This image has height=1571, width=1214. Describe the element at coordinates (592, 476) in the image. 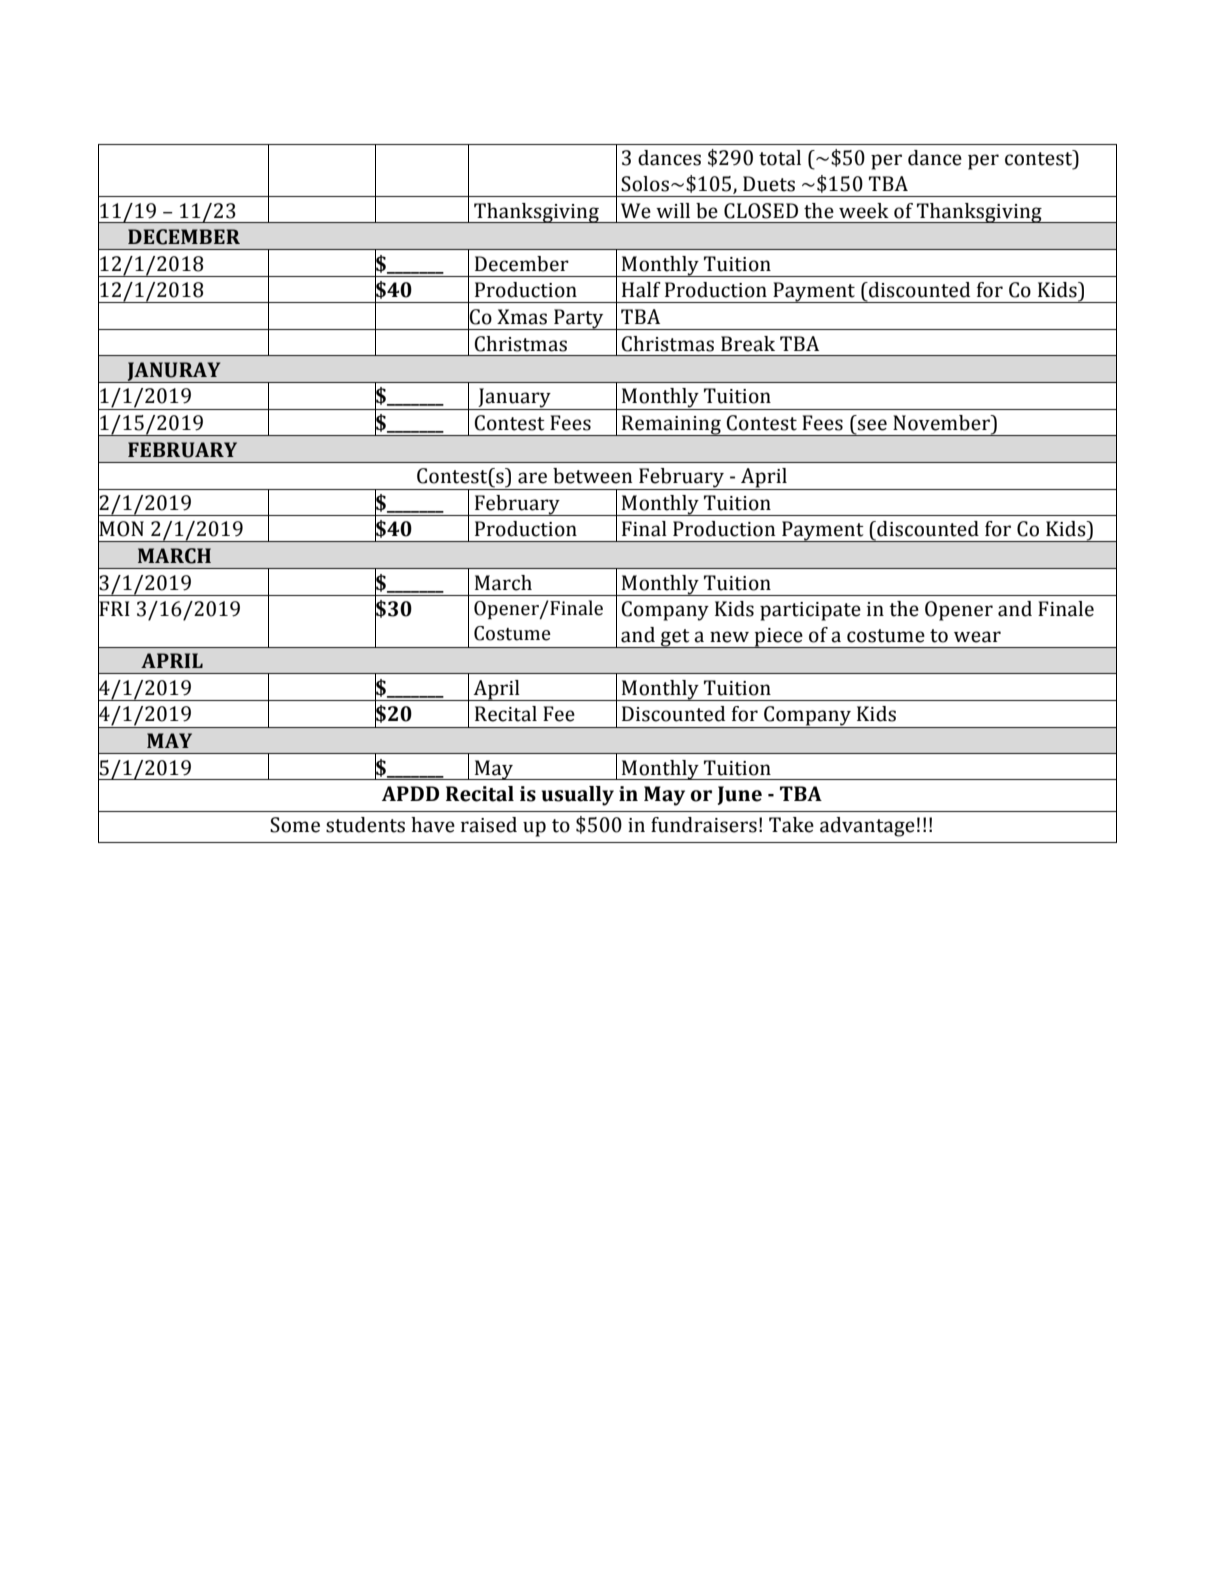

I see `between` at that location.
